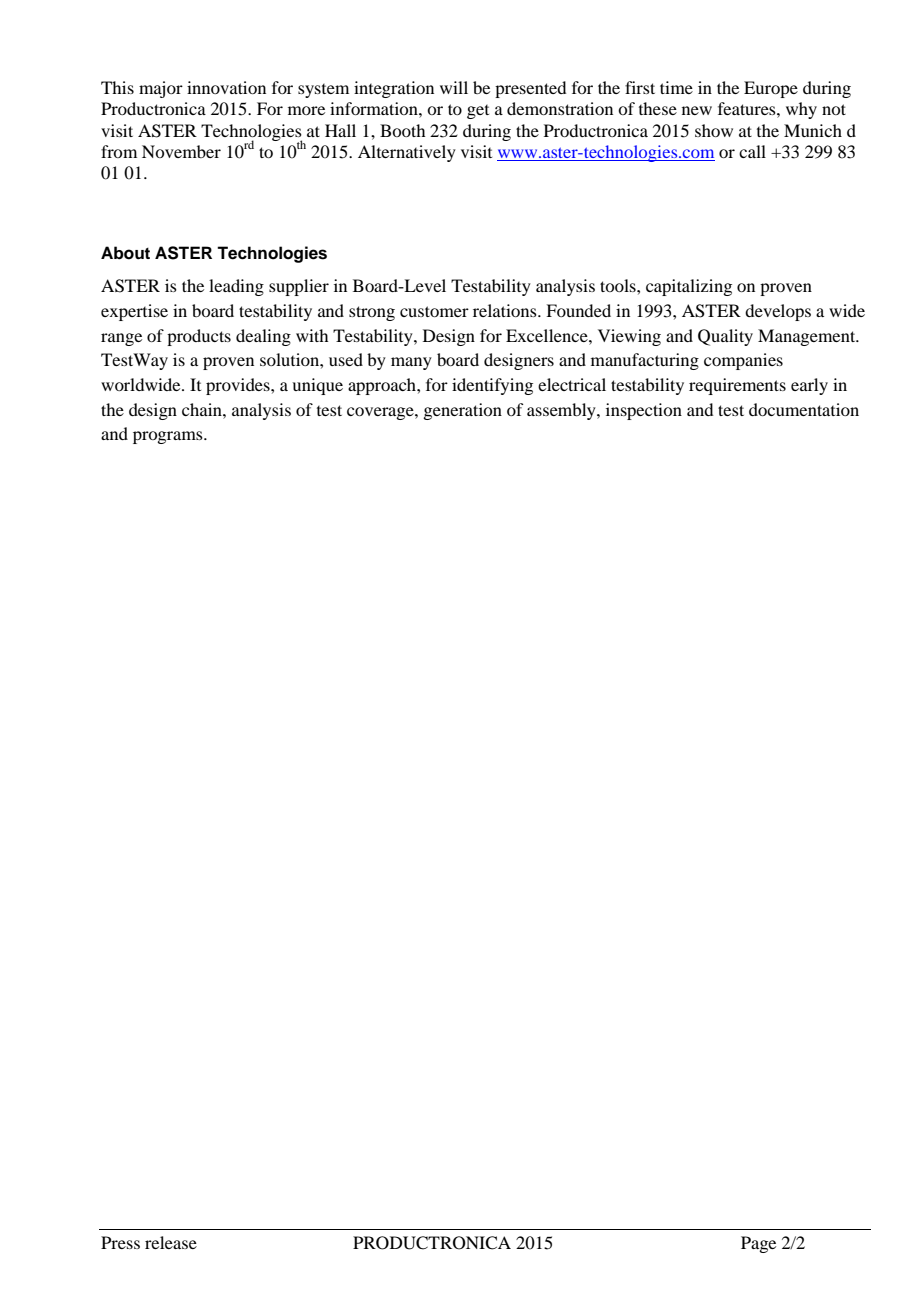 The height and width of the screenshot is (1308, 924). Describe the element at coordinates (758, 1244) in the screenshot. I see `Page` at that location.
